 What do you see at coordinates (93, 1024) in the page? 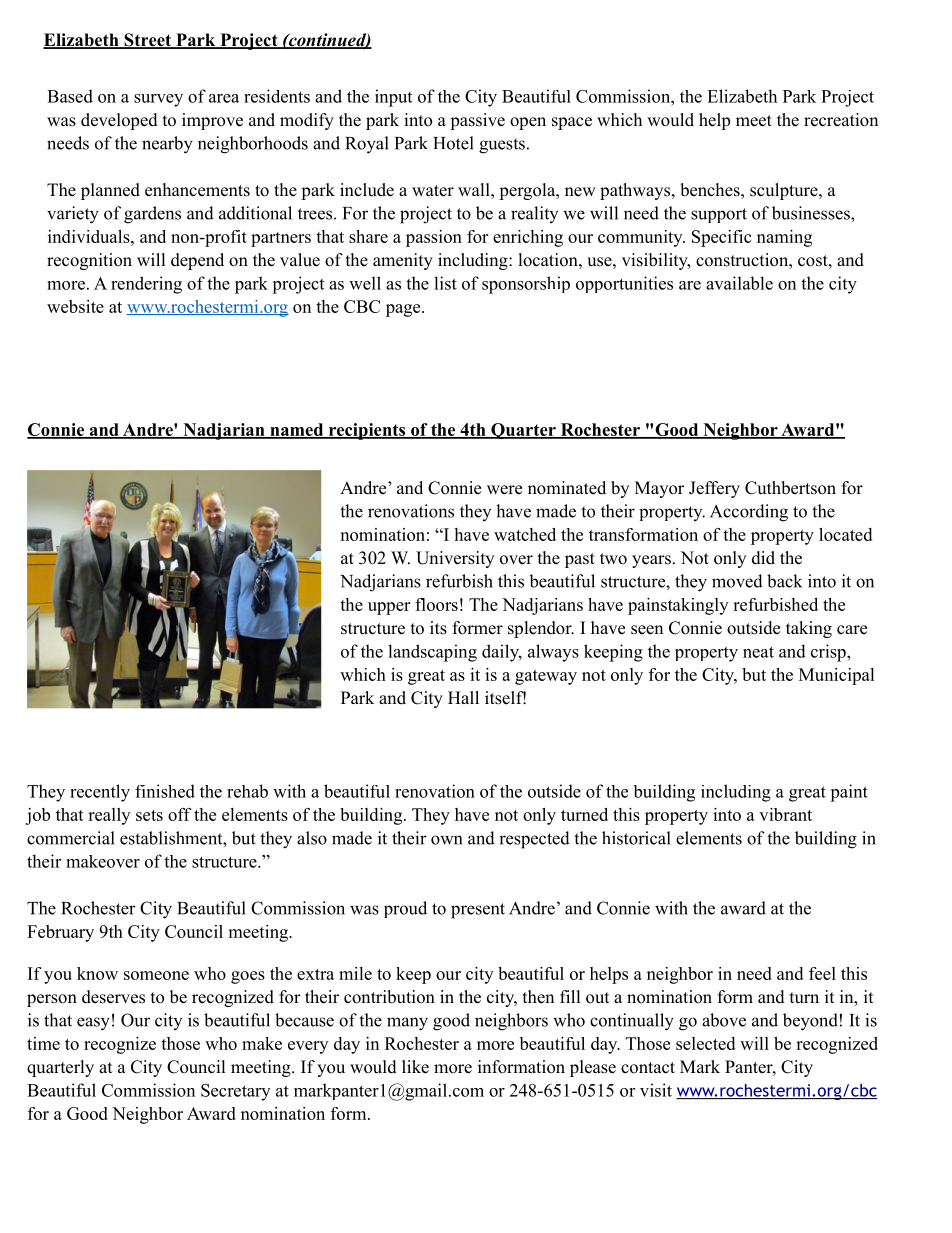
I see `easy` at bounding box center [93, 1024].
